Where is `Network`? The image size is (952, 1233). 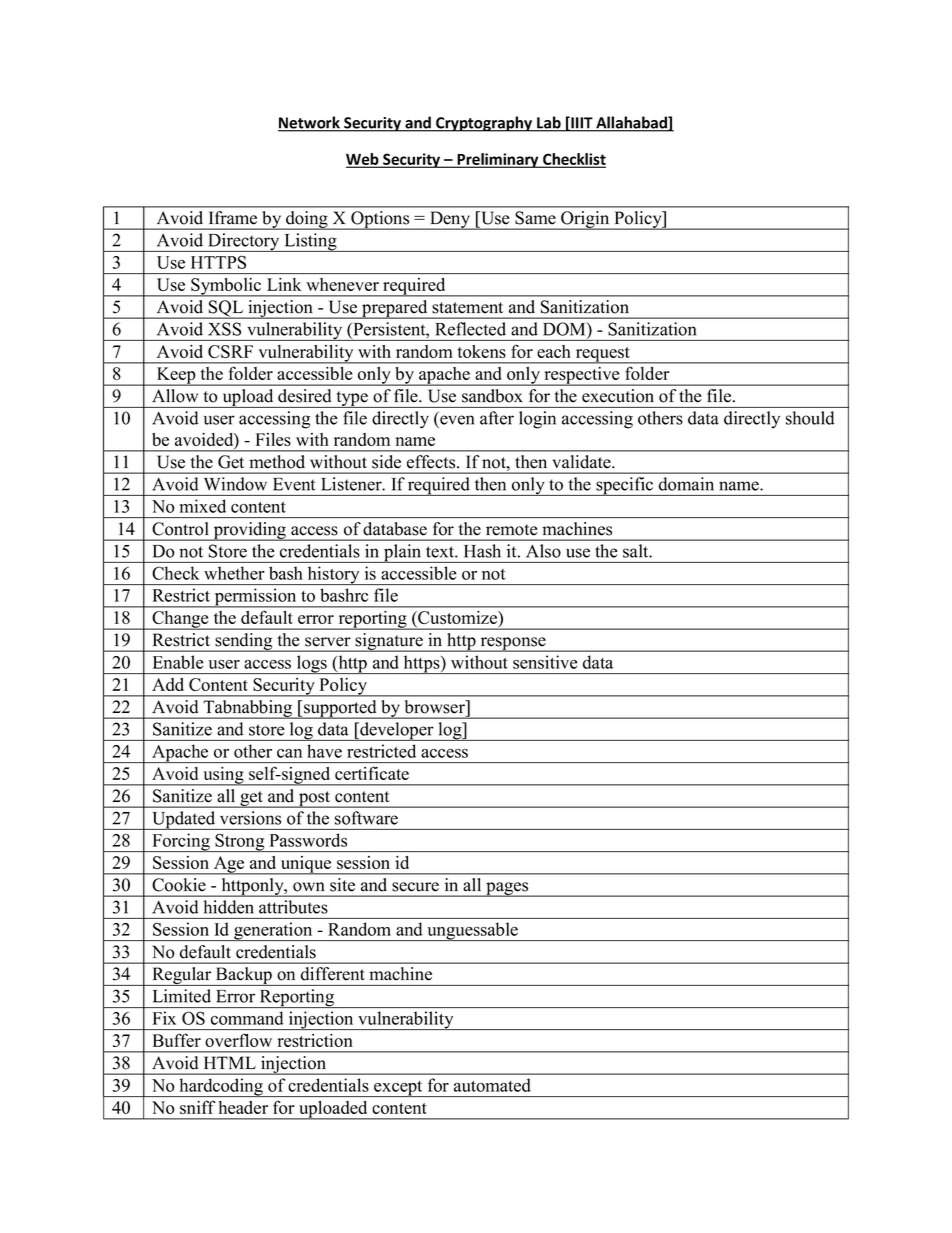
Network is located at coordinates (310, 123).
